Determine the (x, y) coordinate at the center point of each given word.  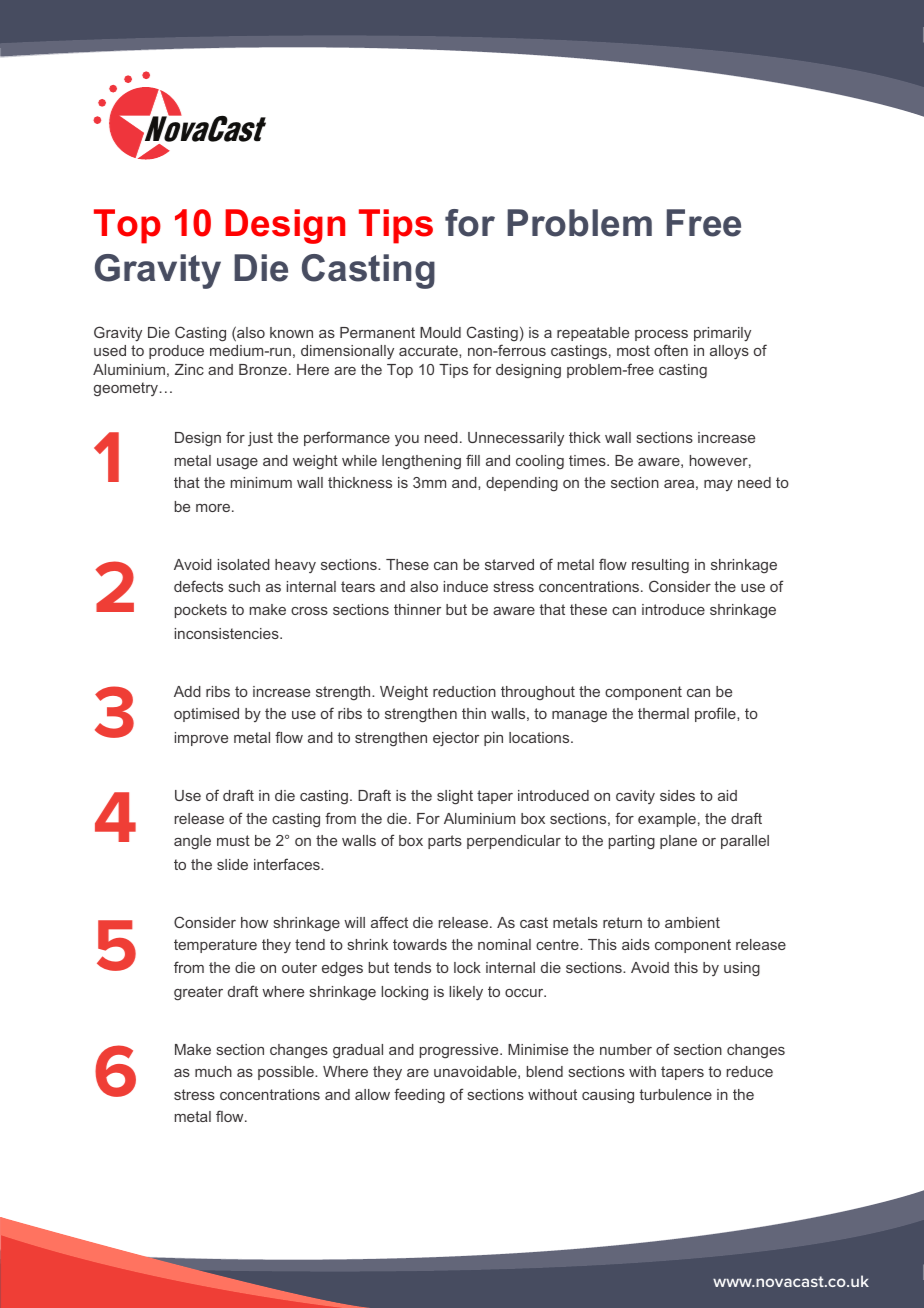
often (671, 350)
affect (389, 922)
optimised (206, 715)
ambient (692, 922)
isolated (244, 564)
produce (176, 352)
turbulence (676, 1094)
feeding (419, 1096)
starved (509, 564)
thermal (663, 713)
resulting (660, 566)
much (213, 1071)
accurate (429, 350)
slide (232, 864)
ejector (456, 739)
